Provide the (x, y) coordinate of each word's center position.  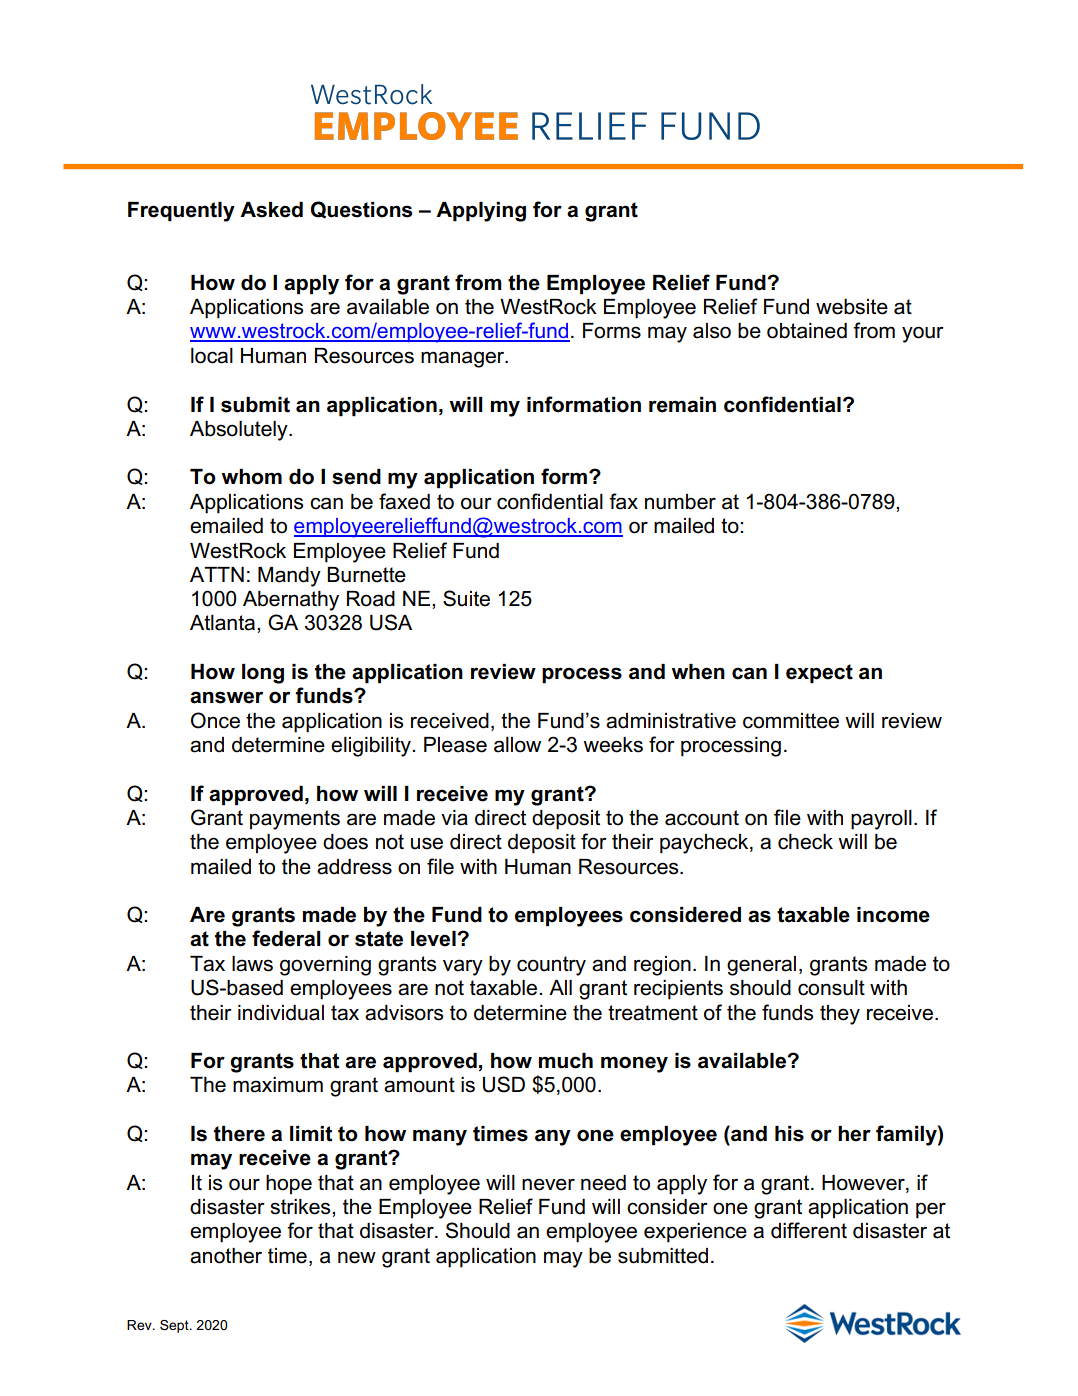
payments (295, 820)
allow (517, 745)
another (226, 1256)
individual (281, 1013)
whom (251, 477)
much (566, 1061)
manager (464, 359)
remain (682, 405)
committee (791, 721)
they (840, 1015)
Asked (271, 210)
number (680, 502)
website (852, 307)
